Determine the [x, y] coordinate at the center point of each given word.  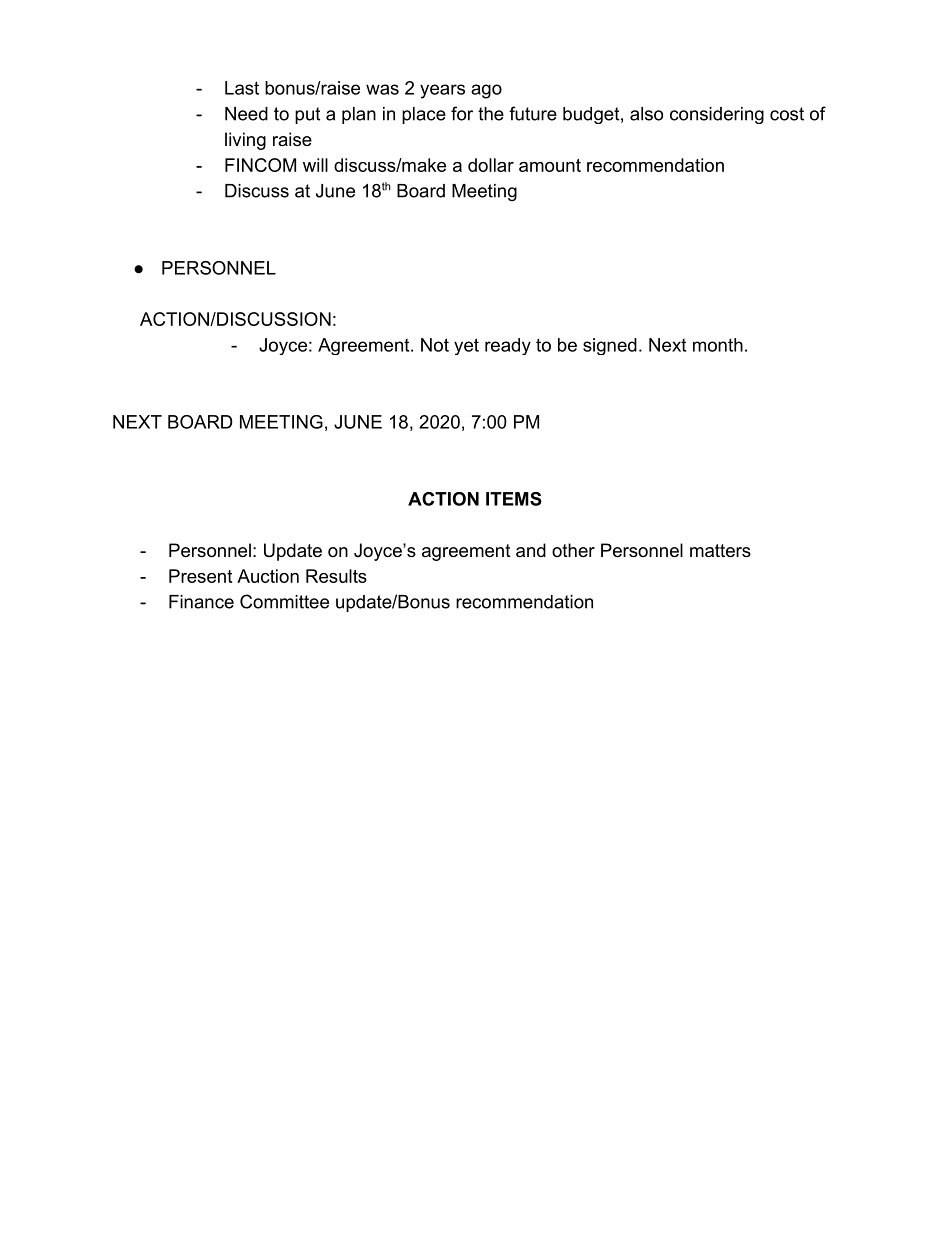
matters [720, 551]
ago [486, 91]
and [531, 550]
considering [717, 115]
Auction [268, 576]
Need [246, 114]
